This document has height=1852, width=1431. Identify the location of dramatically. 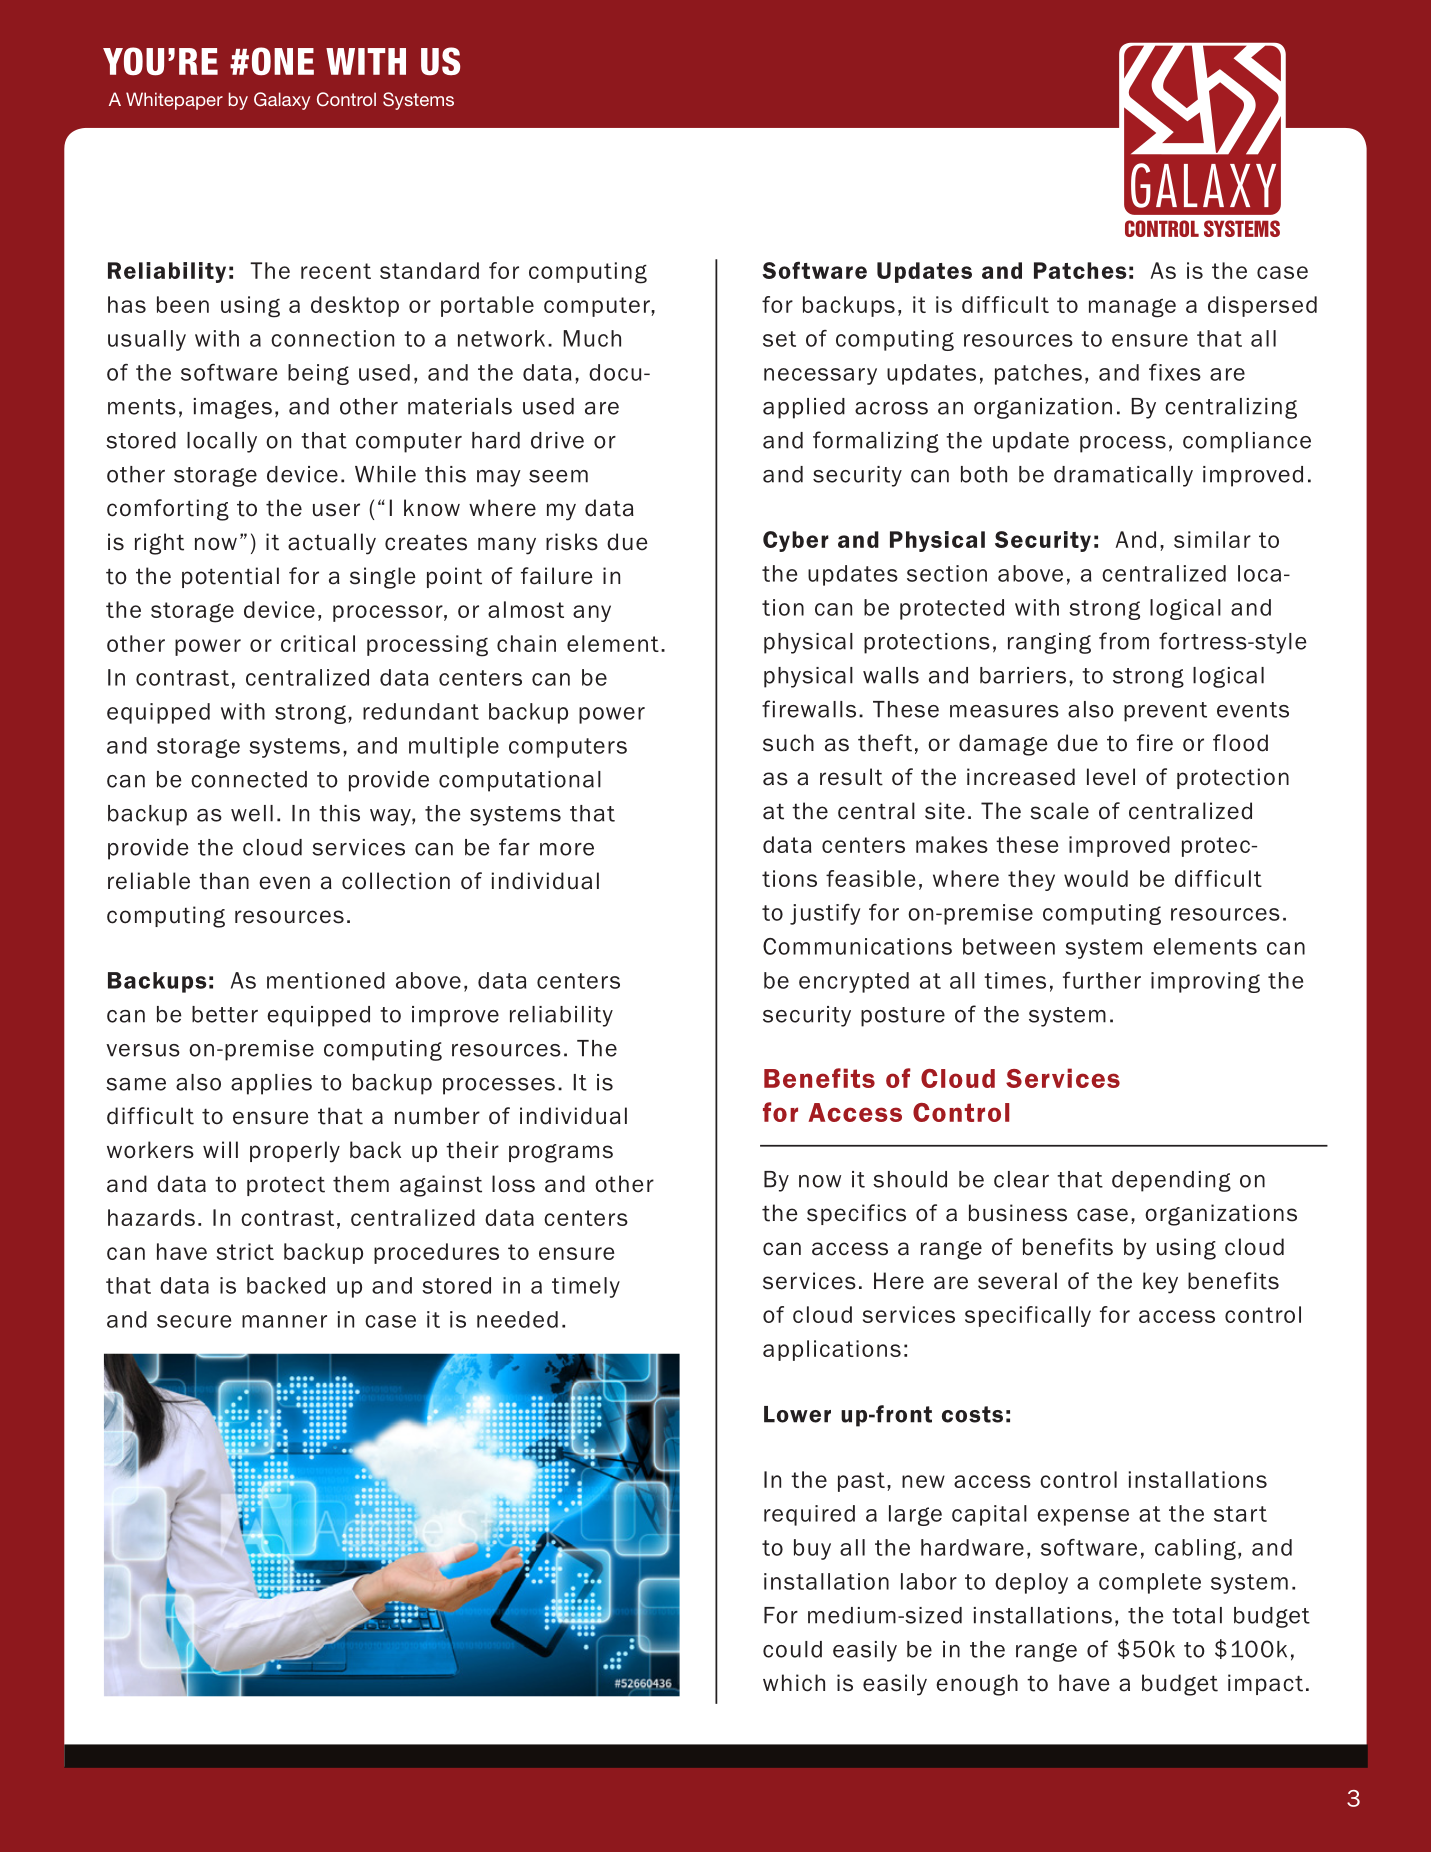
(1123, 476).
